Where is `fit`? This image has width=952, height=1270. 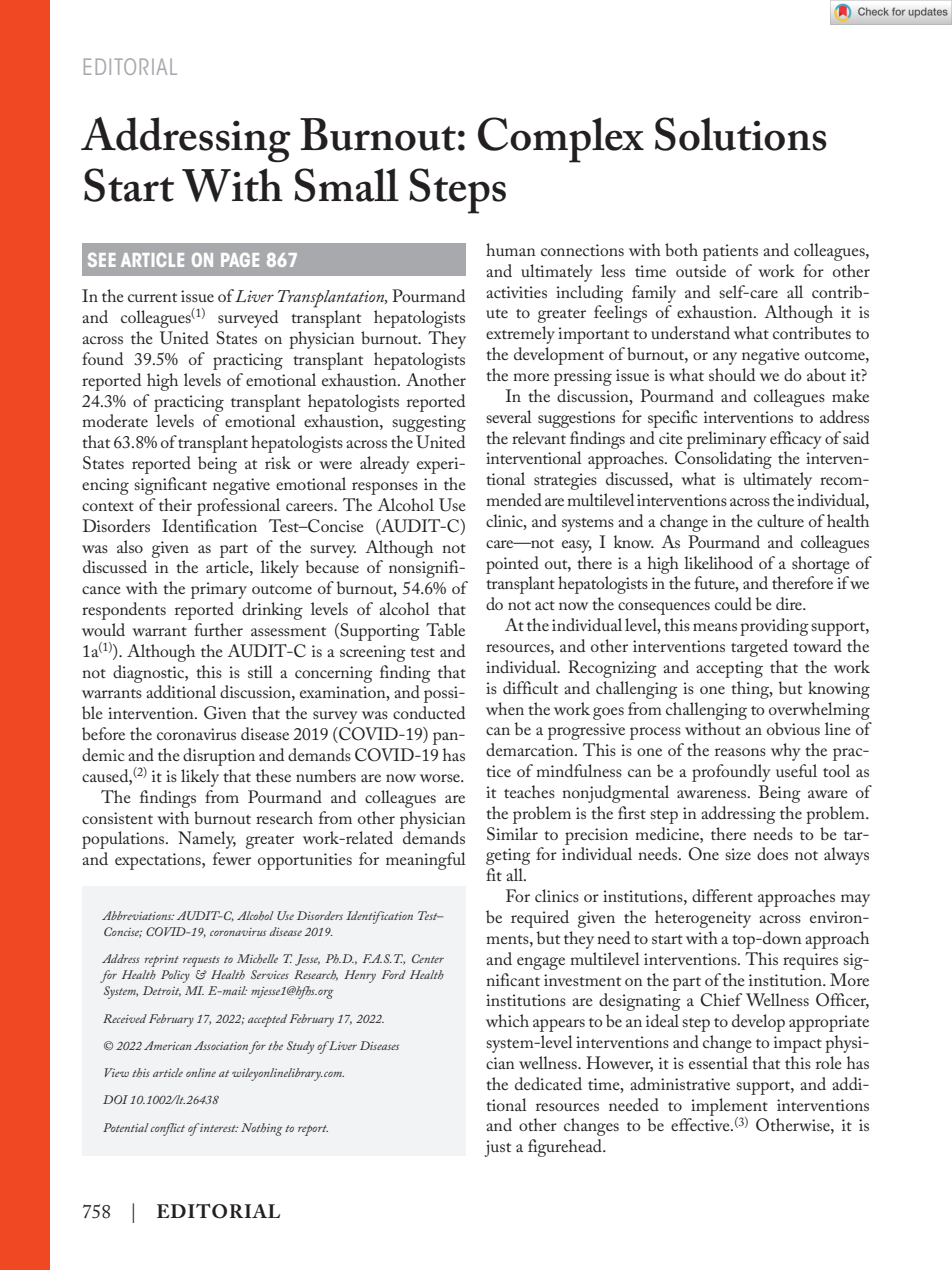
fit is located at coordinates (494, 874).
